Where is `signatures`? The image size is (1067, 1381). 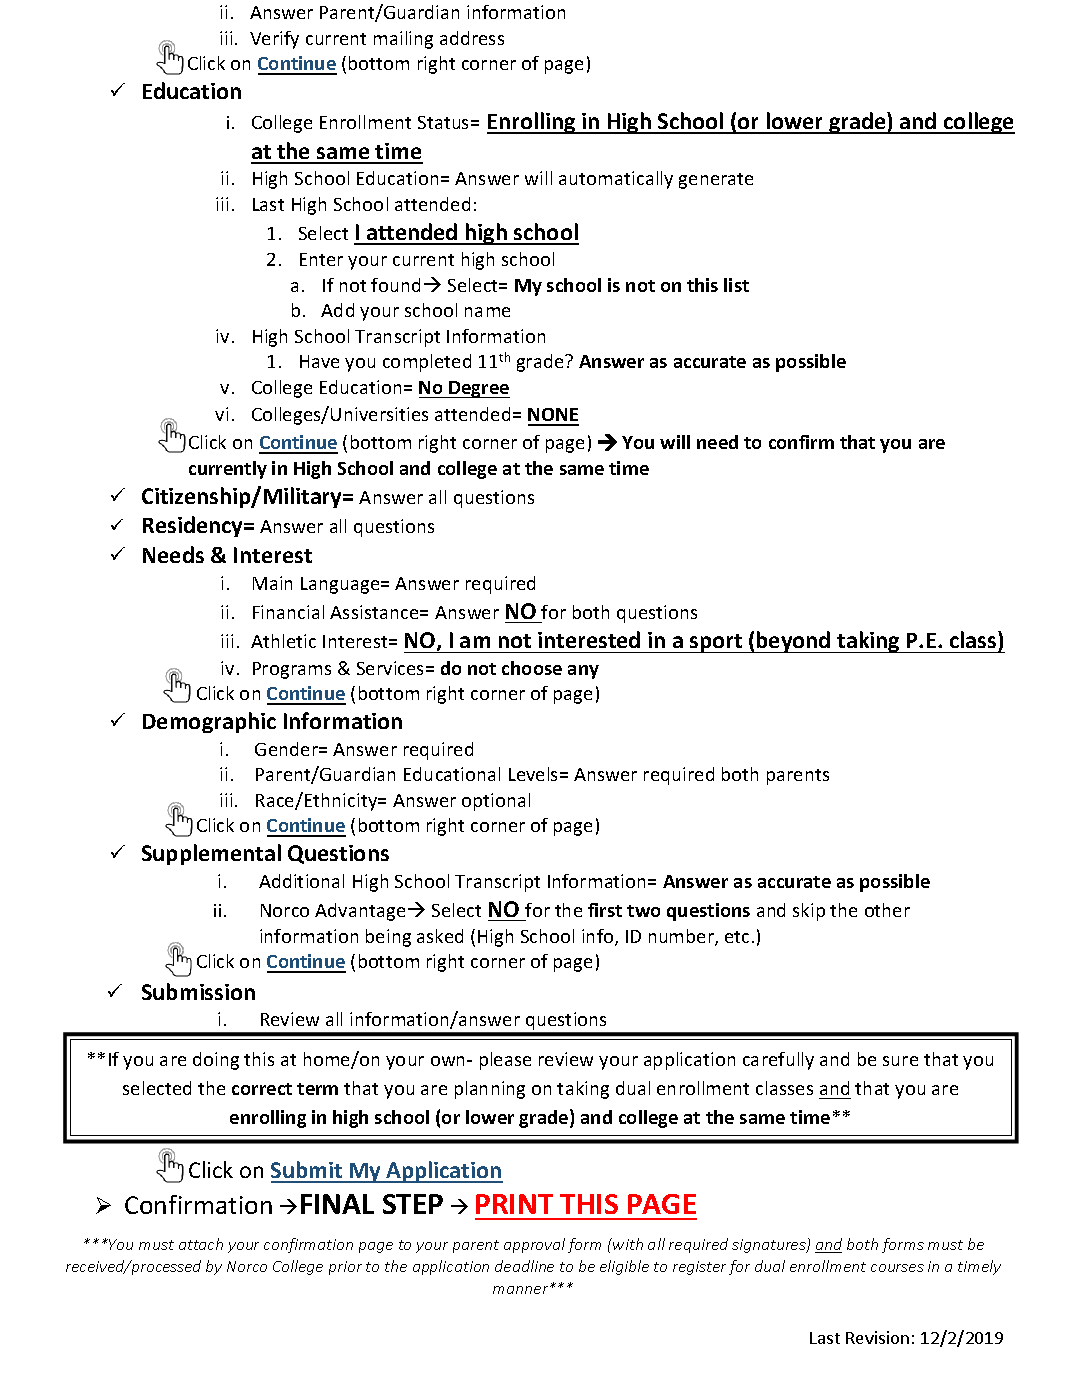
signatures is located at coordinates (770, 1246).
